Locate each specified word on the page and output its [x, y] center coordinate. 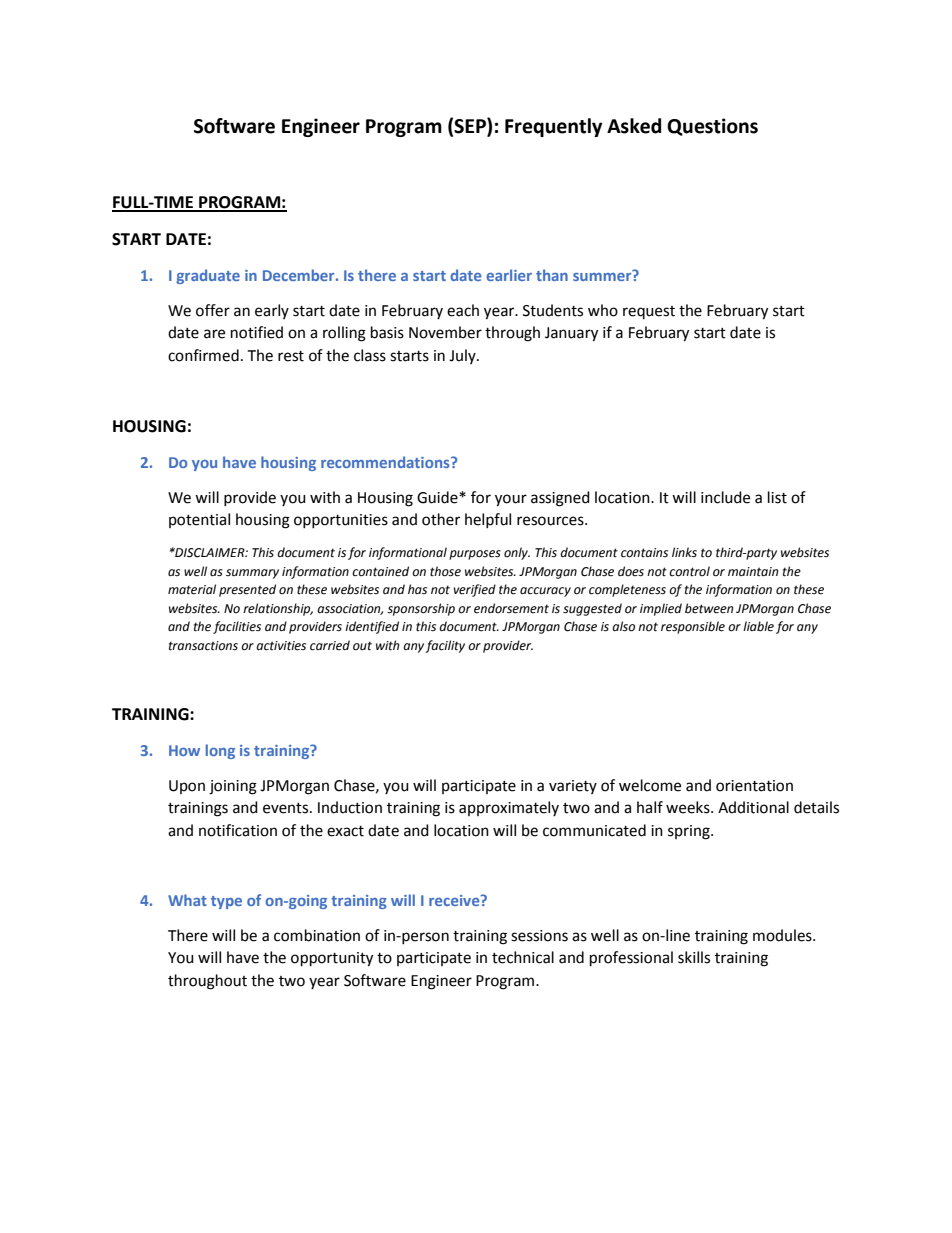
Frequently [553, 127]
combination [317, 935]
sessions [539, 936]
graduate [208, 276]
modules [783, 935]
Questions [712, 127]
